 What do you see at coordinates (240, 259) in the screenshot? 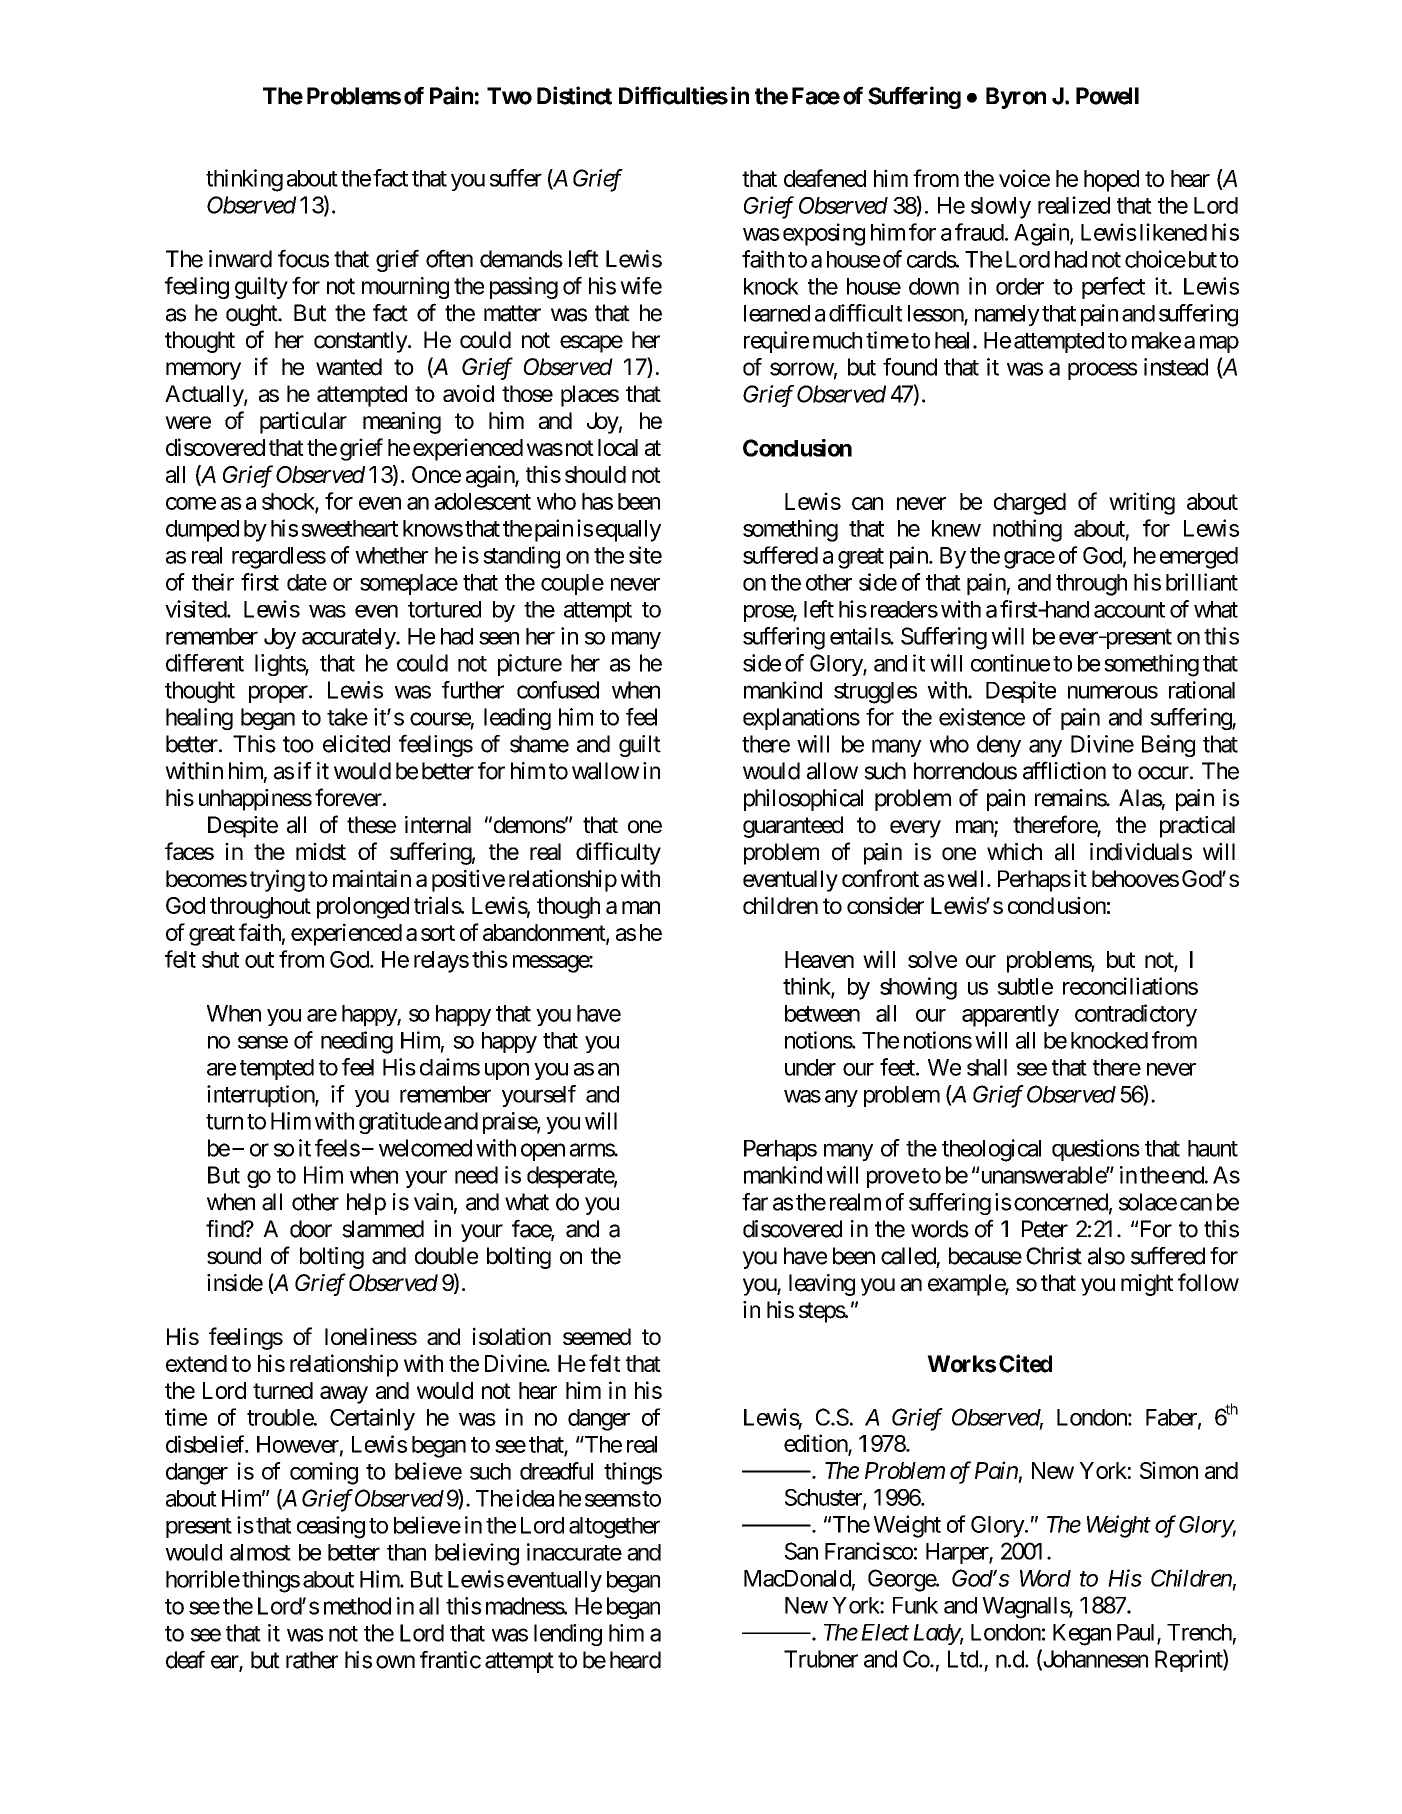
I see `inward` at bounding box center [240, 259].
